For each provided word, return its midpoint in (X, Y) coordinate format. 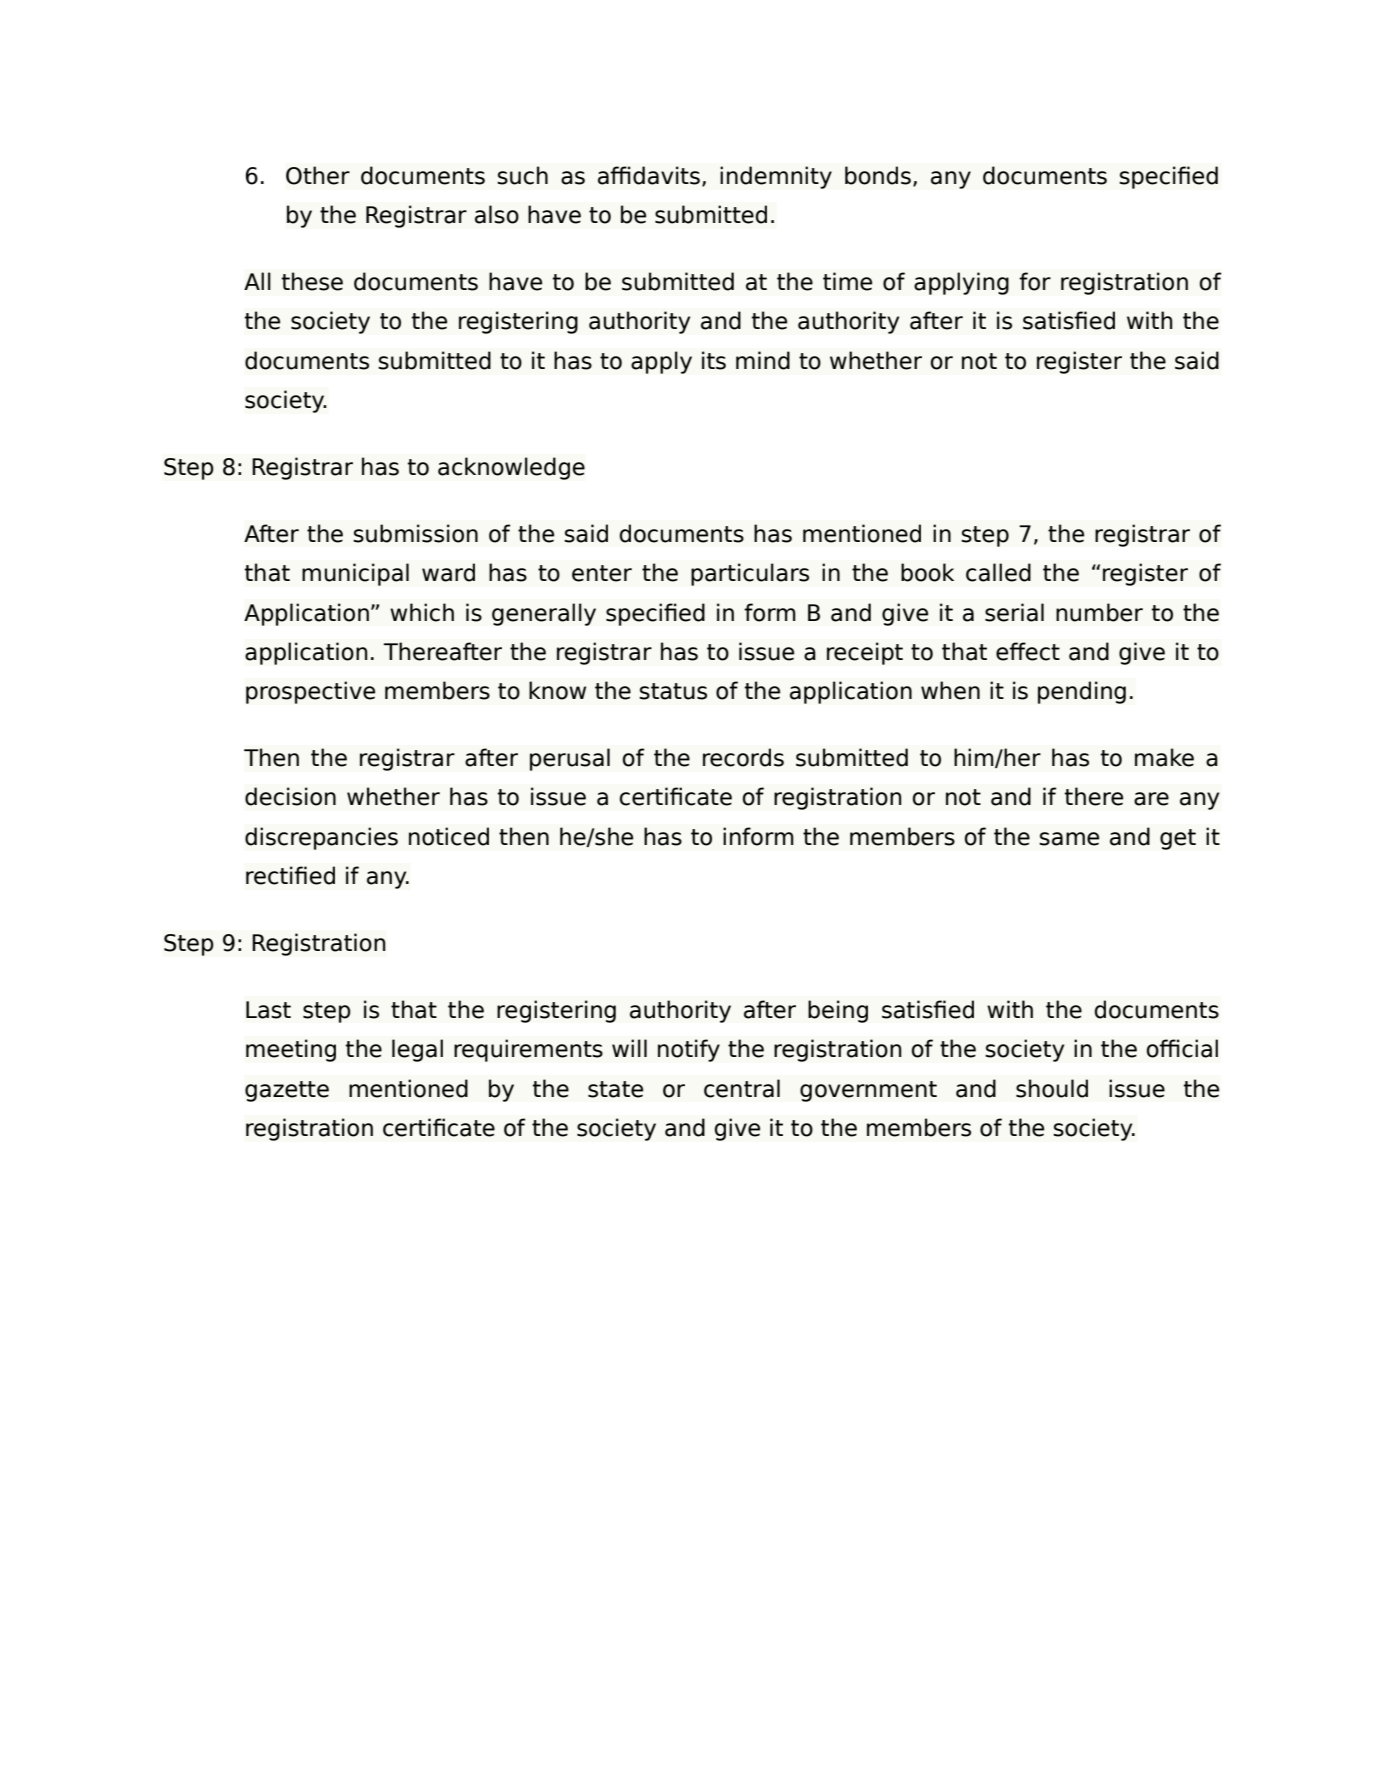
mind (763, 360)
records (743, 757)
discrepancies (321, 838)
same (1069, 839)
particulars (750, 574)
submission (415, 533)
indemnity (776, 177)
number (1099, 612)
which (422, 612)
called (998, 572)
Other (318, 175)
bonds (878, 175)
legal (417, 1050)
